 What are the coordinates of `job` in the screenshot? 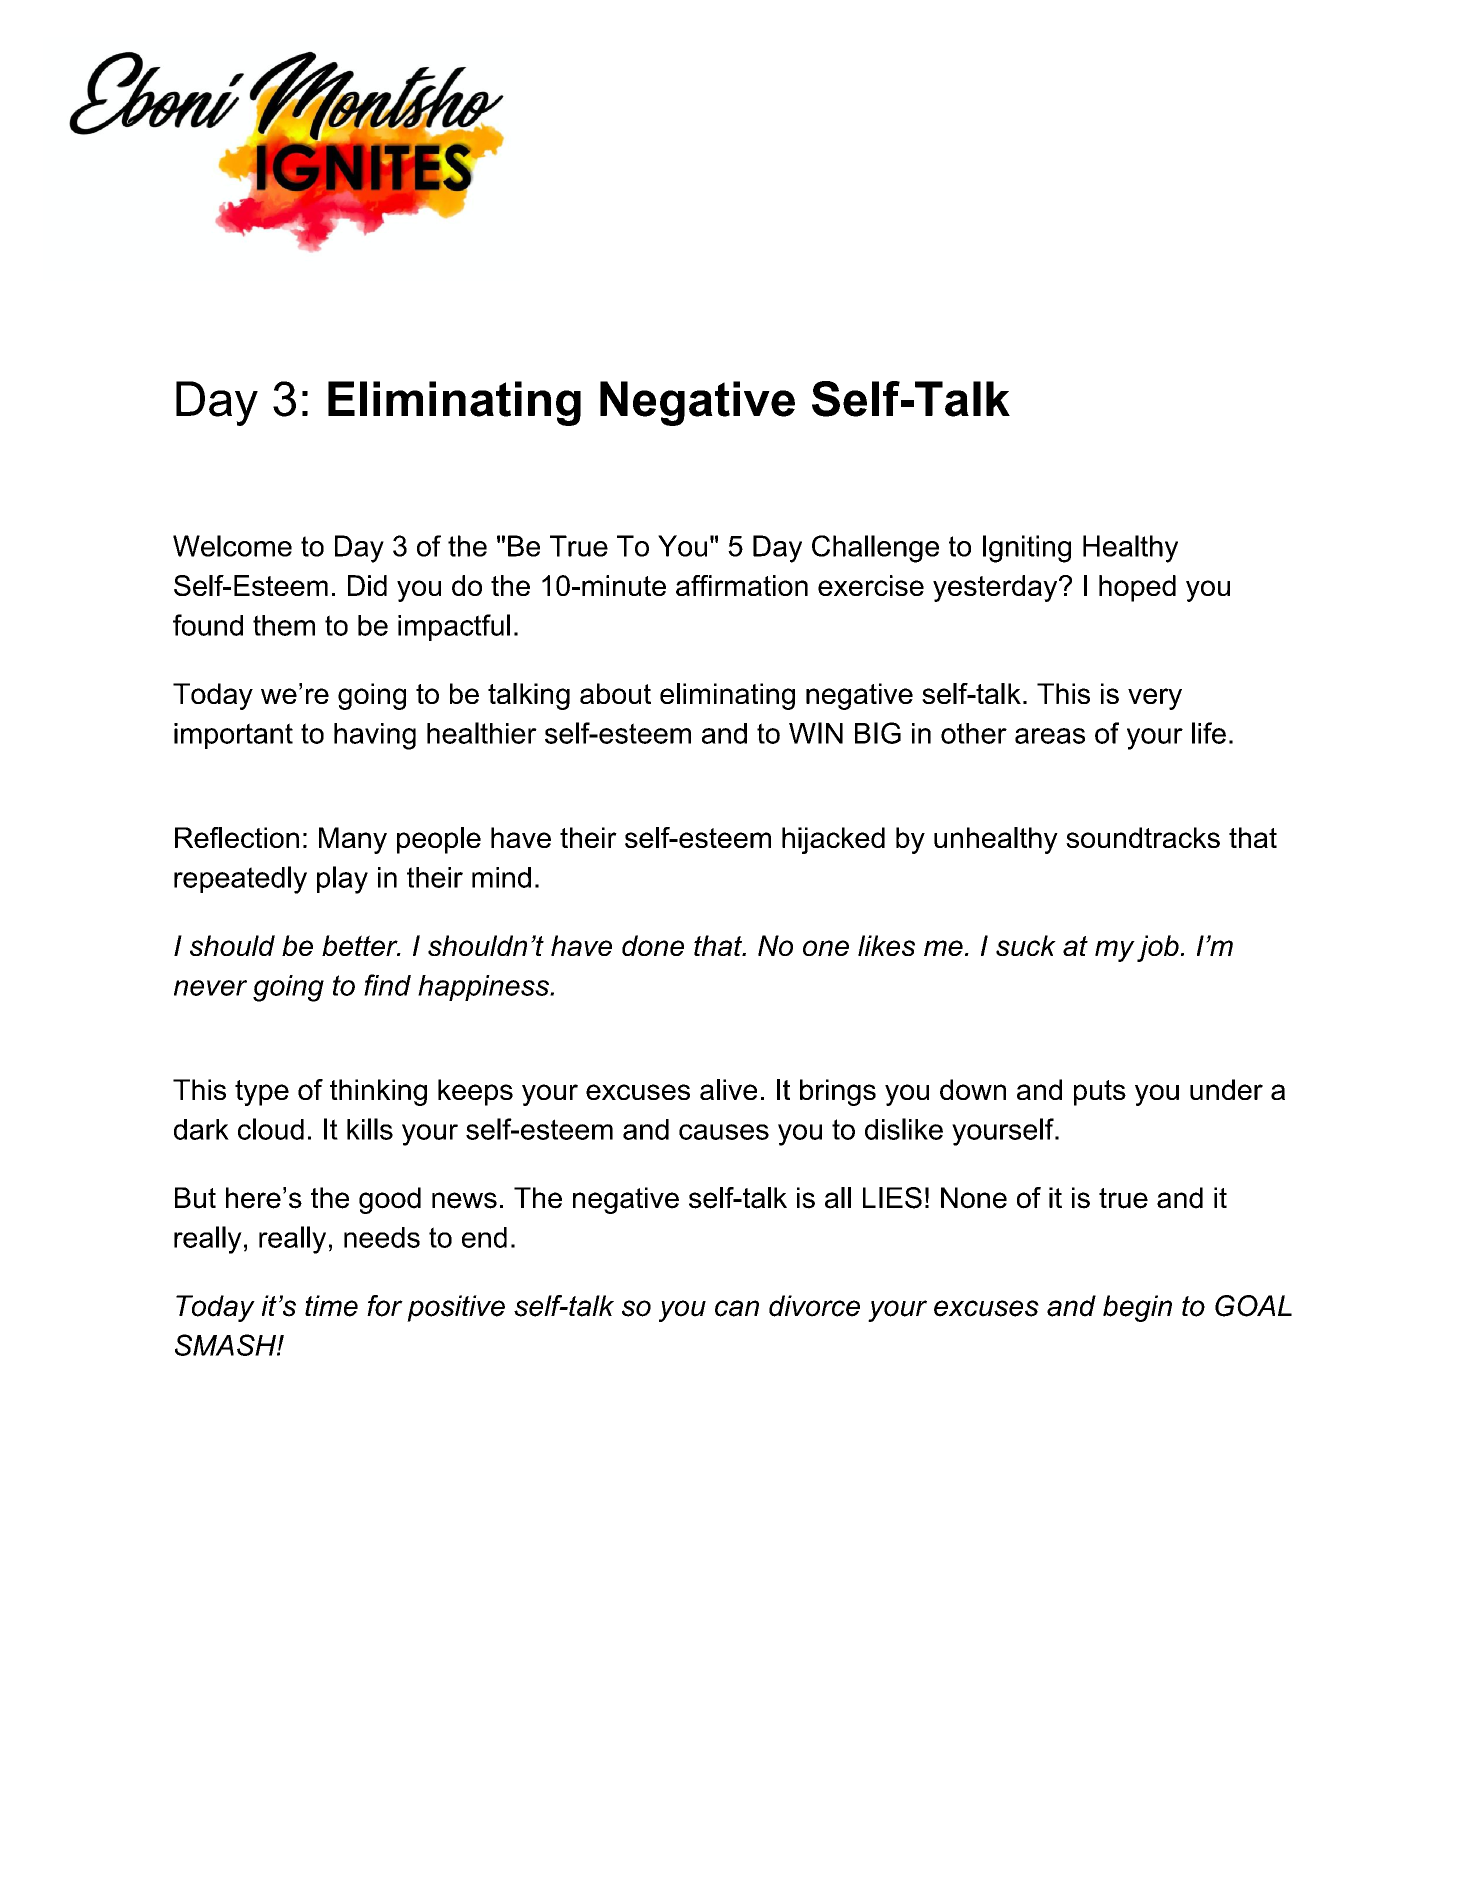 It's located at (1158, 948).
